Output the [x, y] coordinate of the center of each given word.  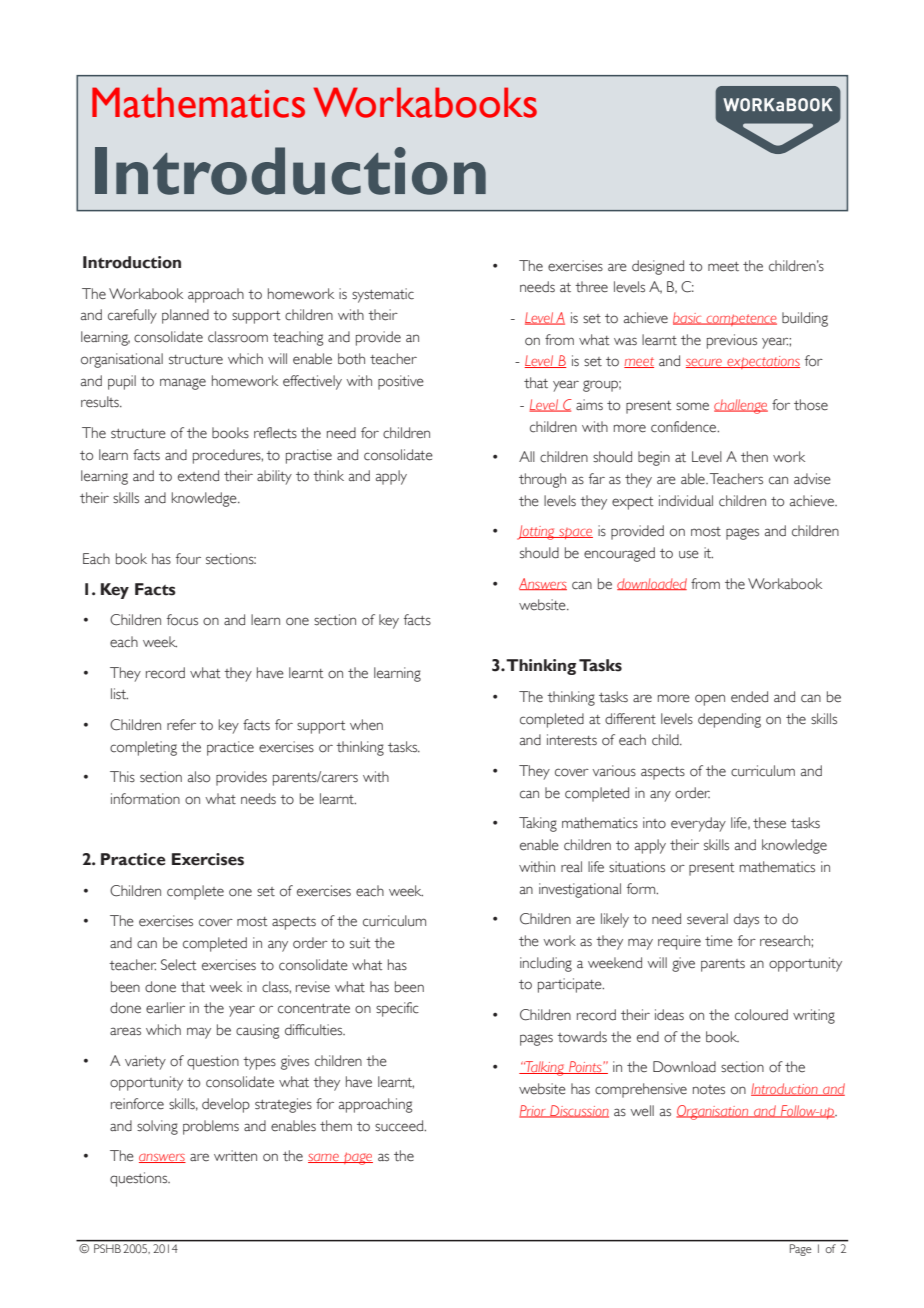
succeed [400, 1126]
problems [211, 1127]
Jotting [537, 532]
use [689, 554]
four [188, 559]
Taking [538, 824]
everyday [698, 824]
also [199, 777]
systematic [383, 295]
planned [185, 316]
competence [741, 320]
